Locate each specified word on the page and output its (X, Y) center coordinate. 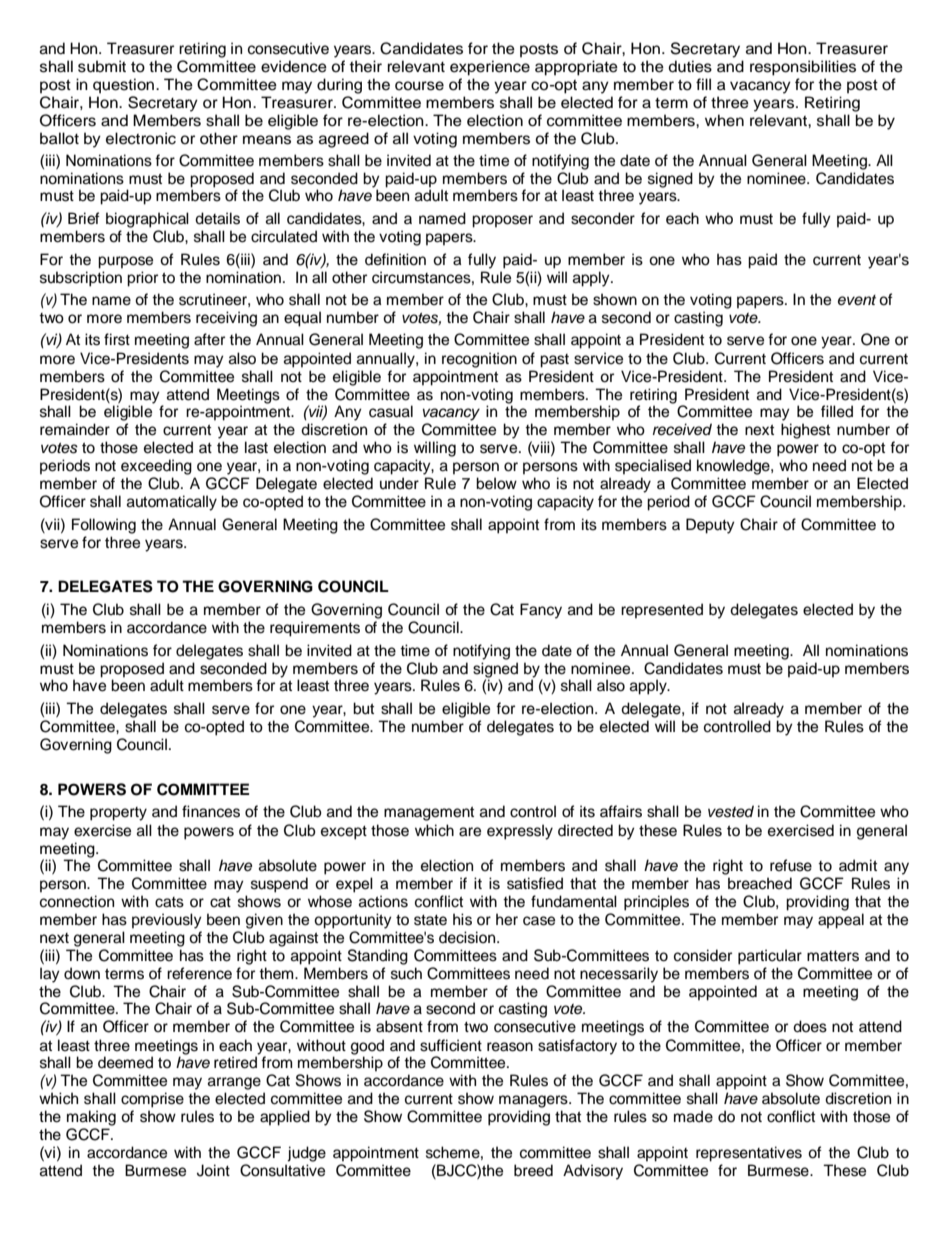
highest (805, 431)
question (125, 86)
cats (169, 902)
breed (533, 1170)
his (462, 919)
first (117, 339)
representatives (749, 1154)
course (419, 86)
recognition (479, 360)
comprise (152, 1100)
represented (662, 611)
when (724, 120)
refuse (791, 865)
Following (104, 526)
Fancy (541, 611)
